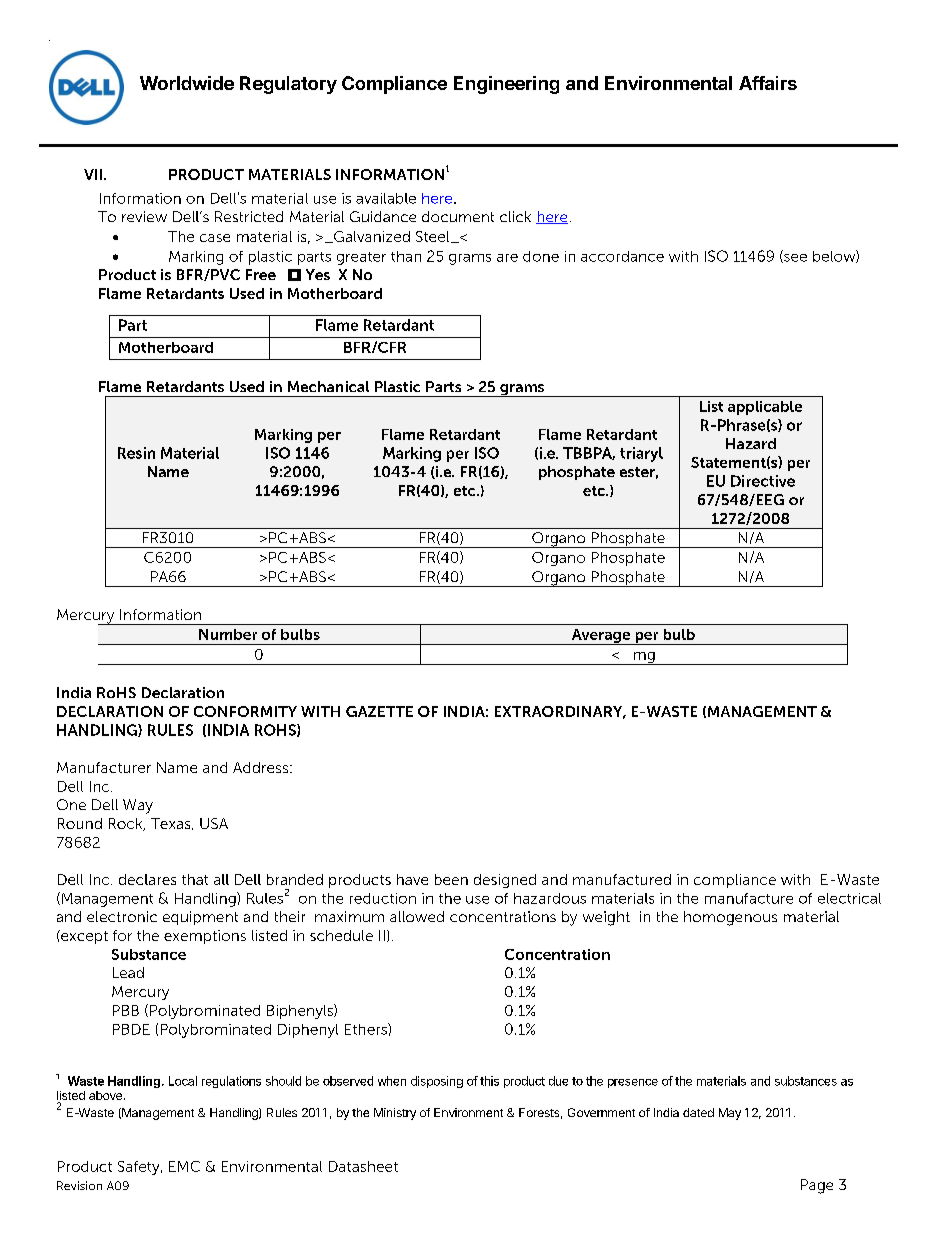 The width and height of the image is (952, 1233). I want to click on been, so click(451, 879).
